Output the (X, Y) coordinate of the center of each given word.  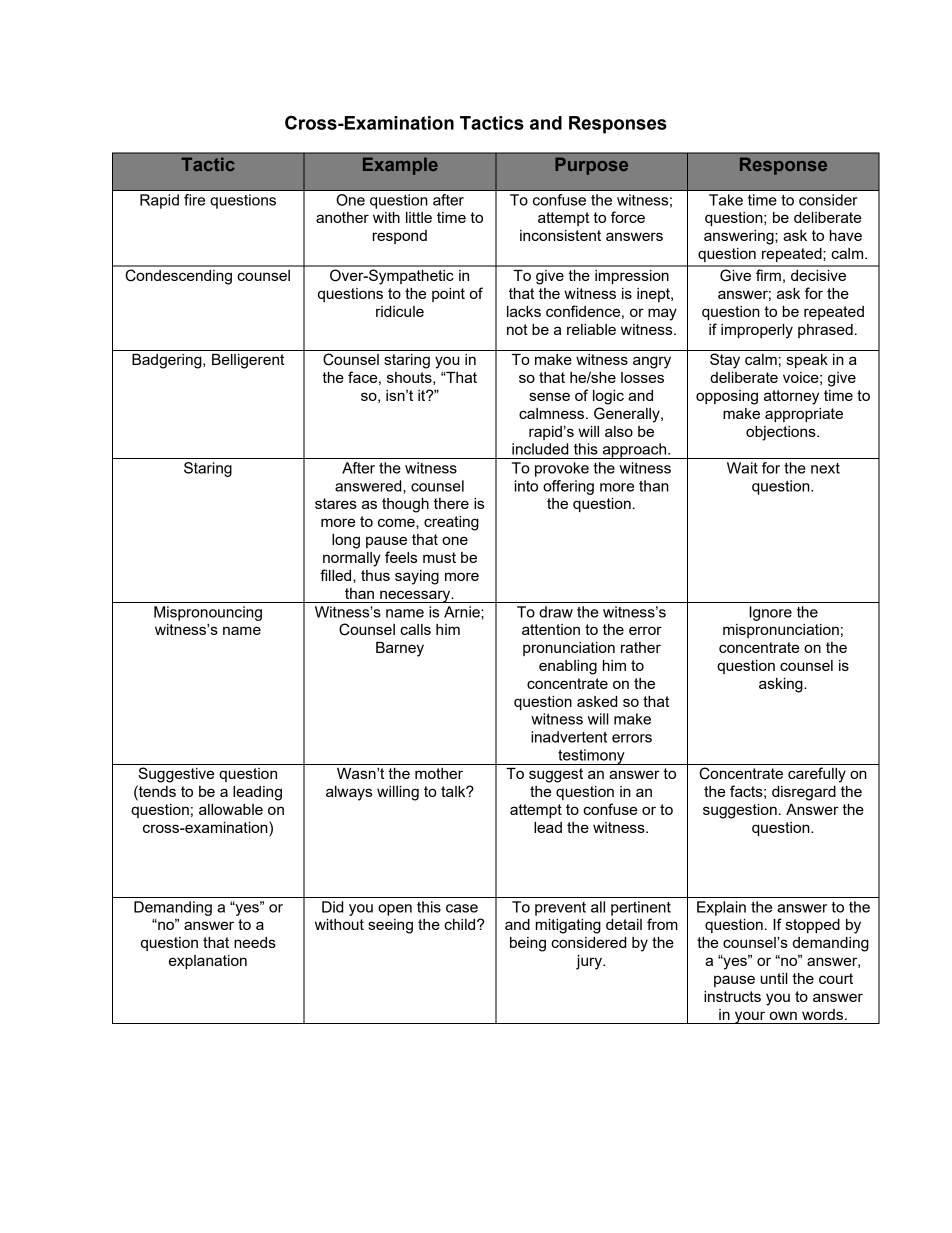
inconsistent (560, 235)
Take (726, 200)
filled (337, 575)
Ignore (770, 613)
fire (194, 200)
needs (255, 942)
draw (556, 612)
